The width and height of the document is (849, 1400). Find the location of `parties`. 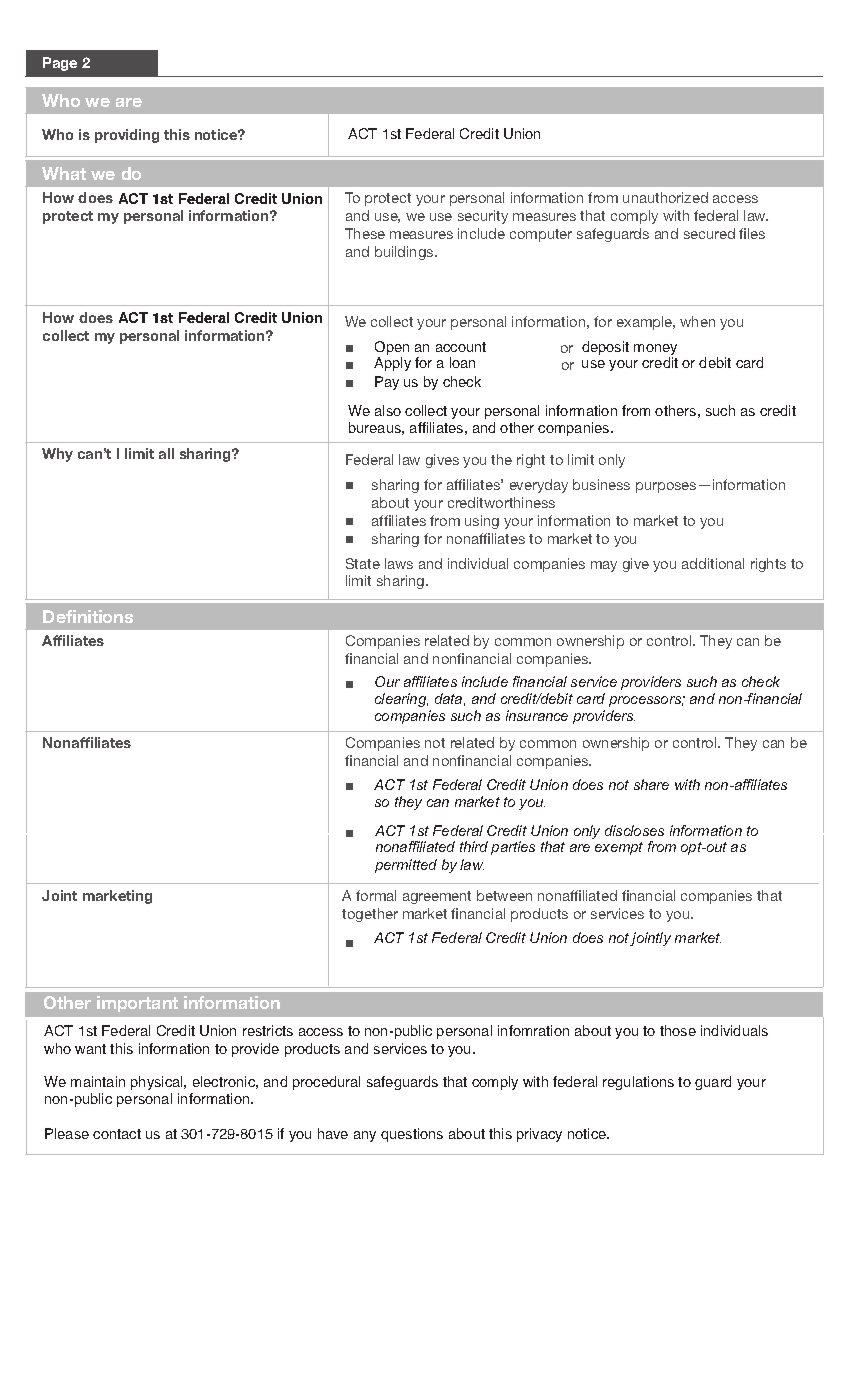

parties is located at coordinates (513, 848).
